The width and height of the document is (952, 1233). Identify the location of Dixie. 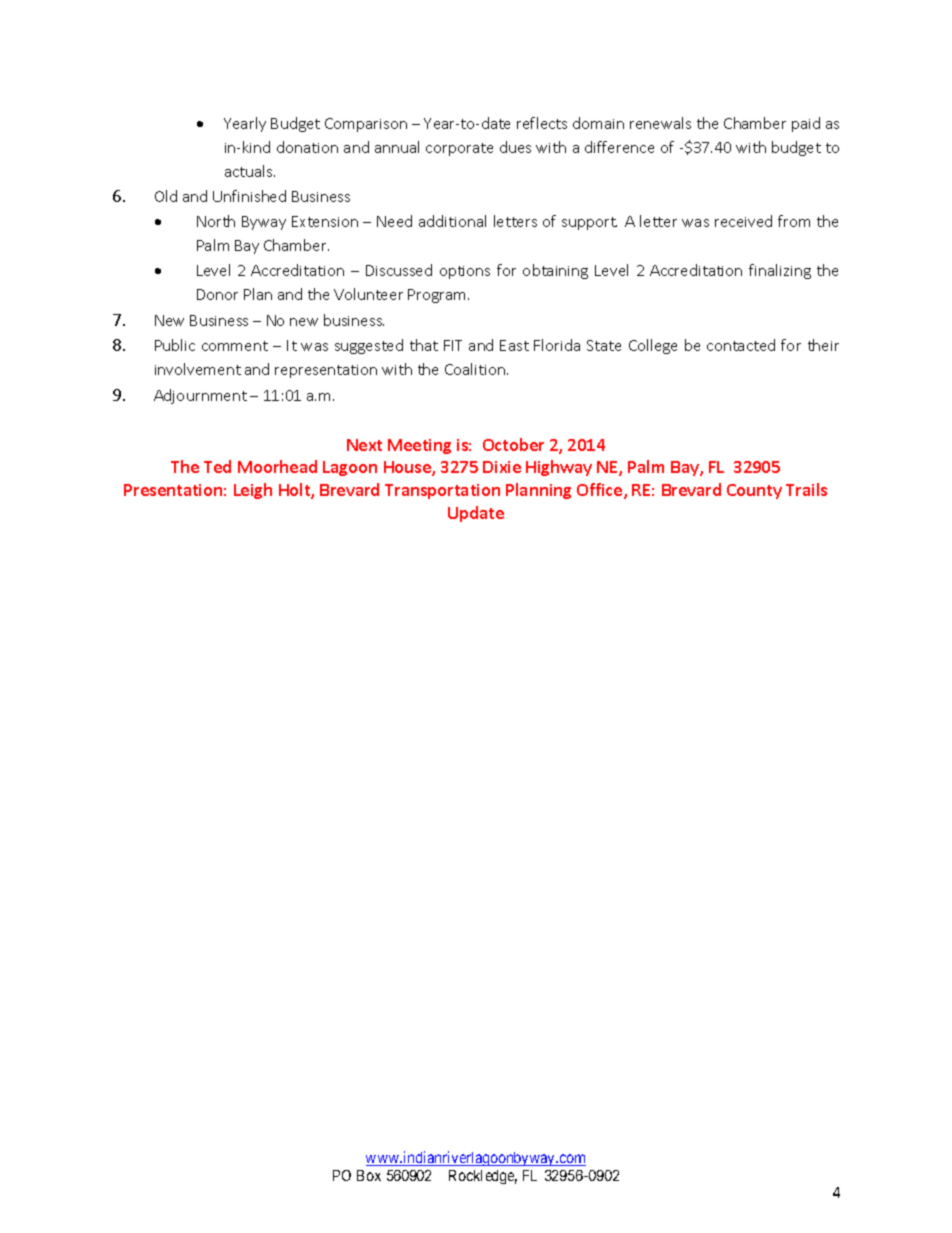
(502, 467).
